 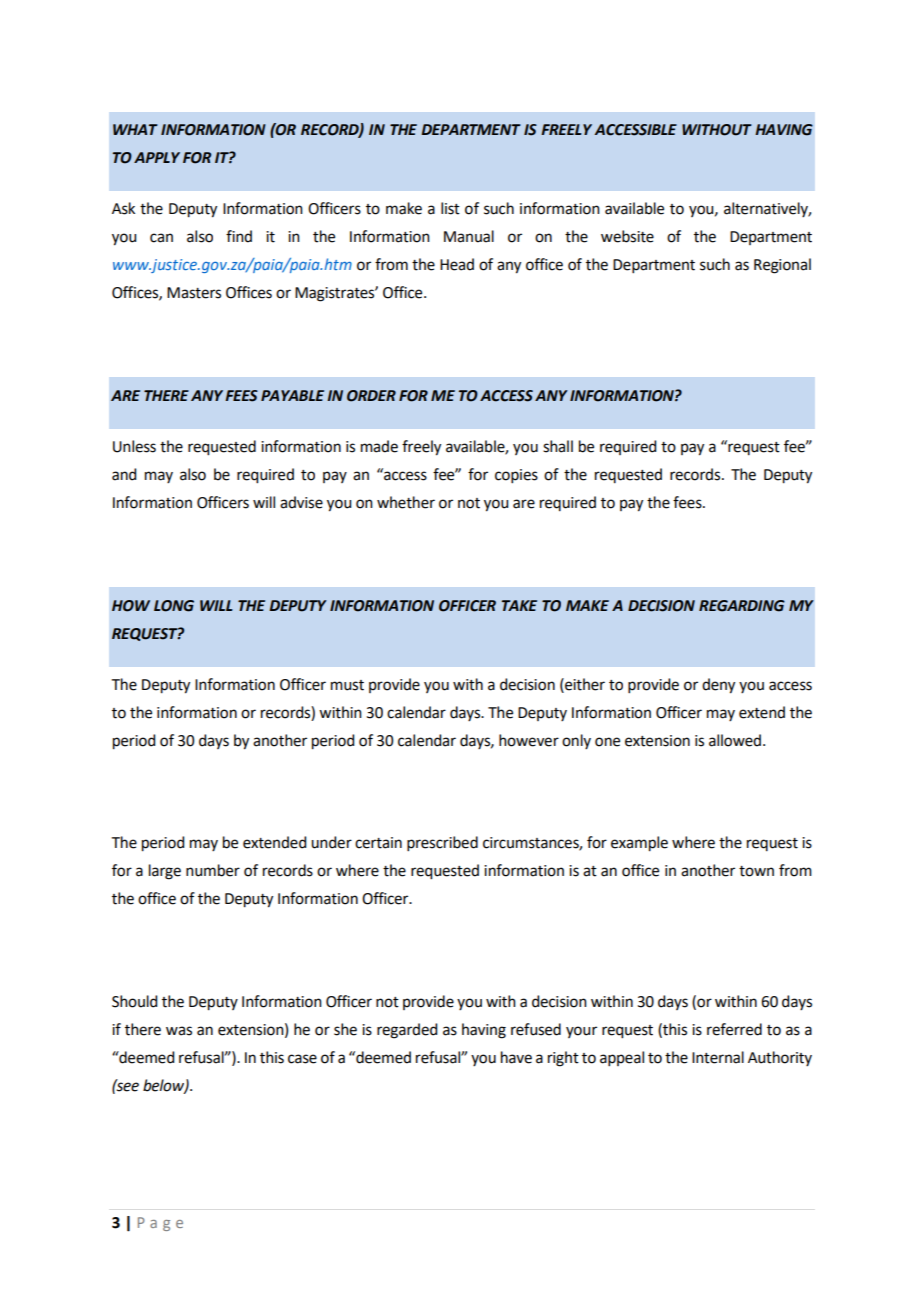 I want to click on must, so click(x=347, y=685).
